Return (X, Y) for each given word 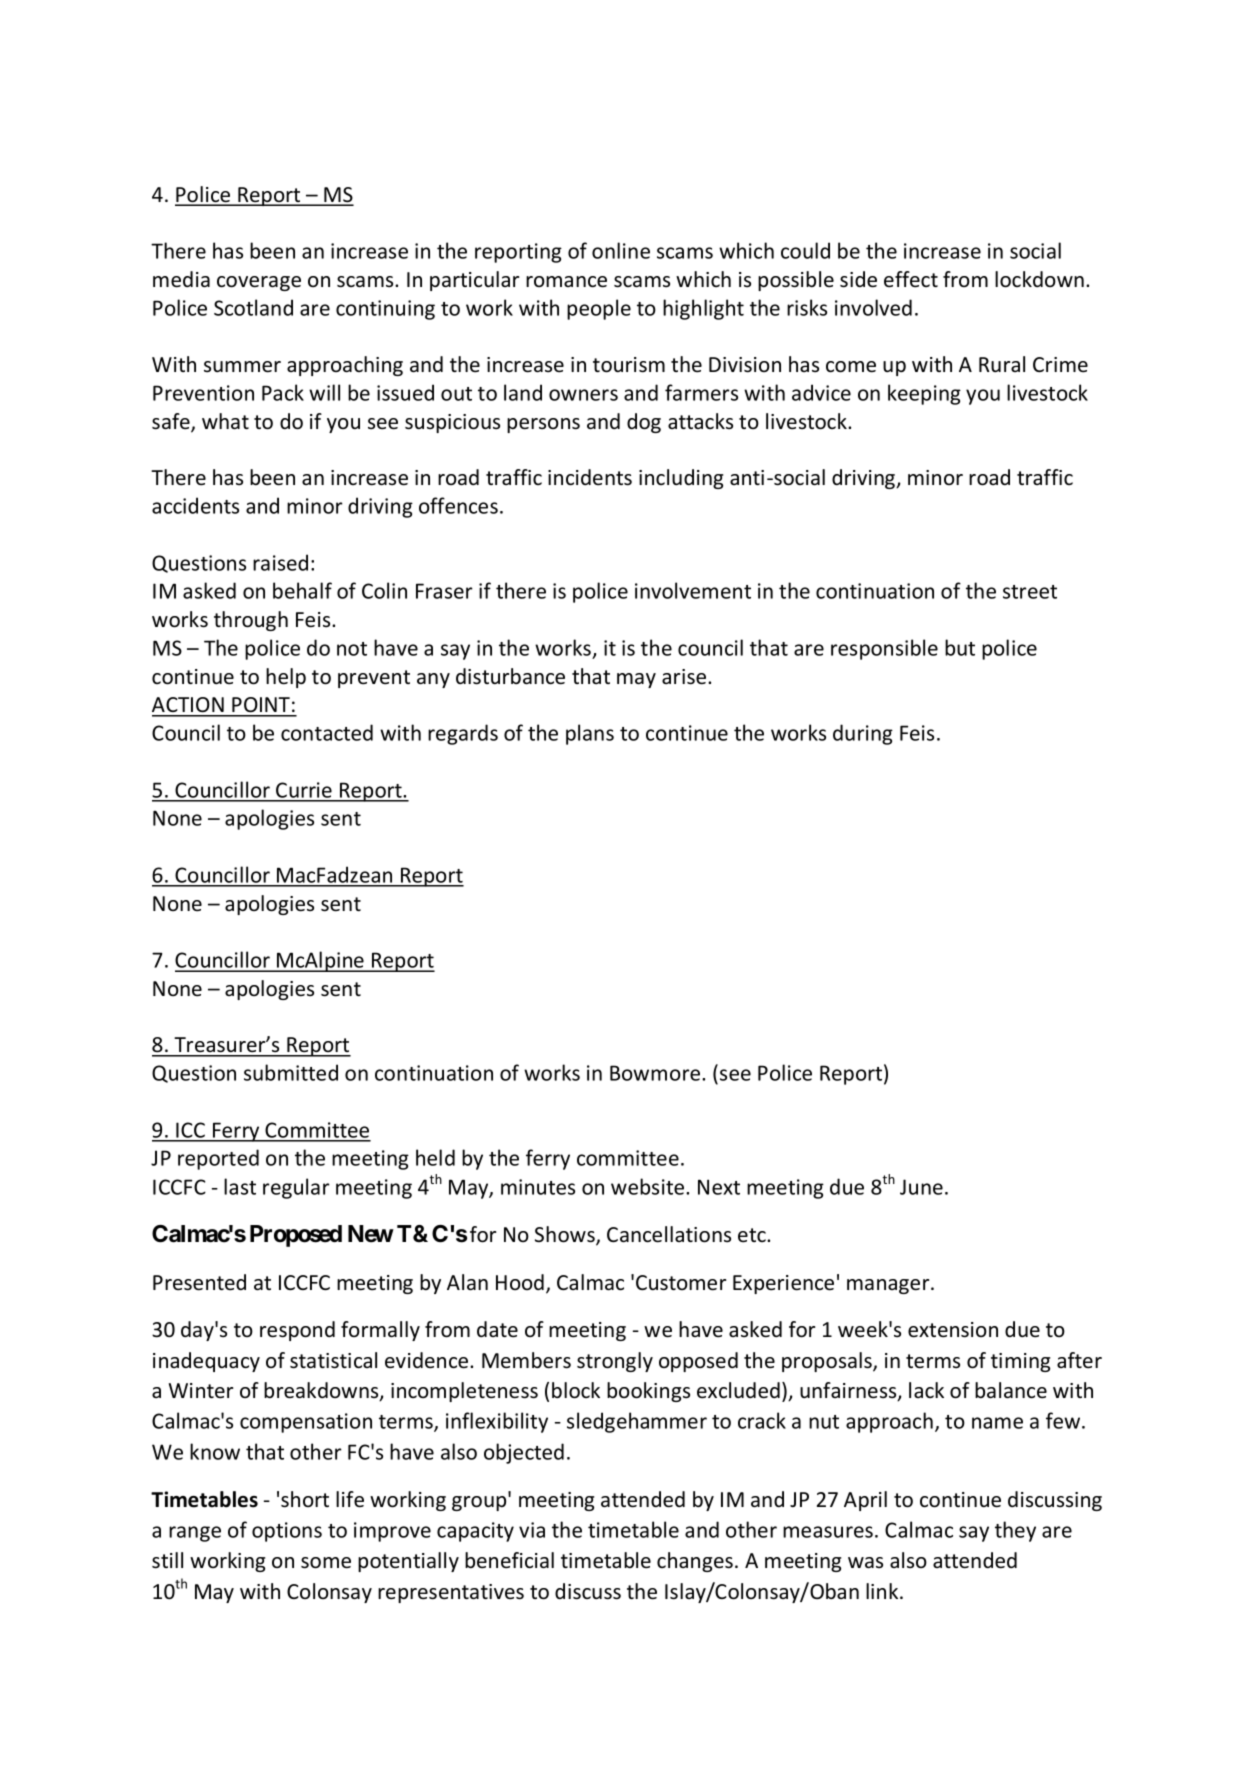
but (960, 647)
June (921, 1187)
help (286, 678)
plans (590, 734)
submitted (291, 1072)
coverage (259, 283)
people (599, 309)
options (287, 1532)
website (649, 1186)
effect (911, 279)
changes (695, 1562)
